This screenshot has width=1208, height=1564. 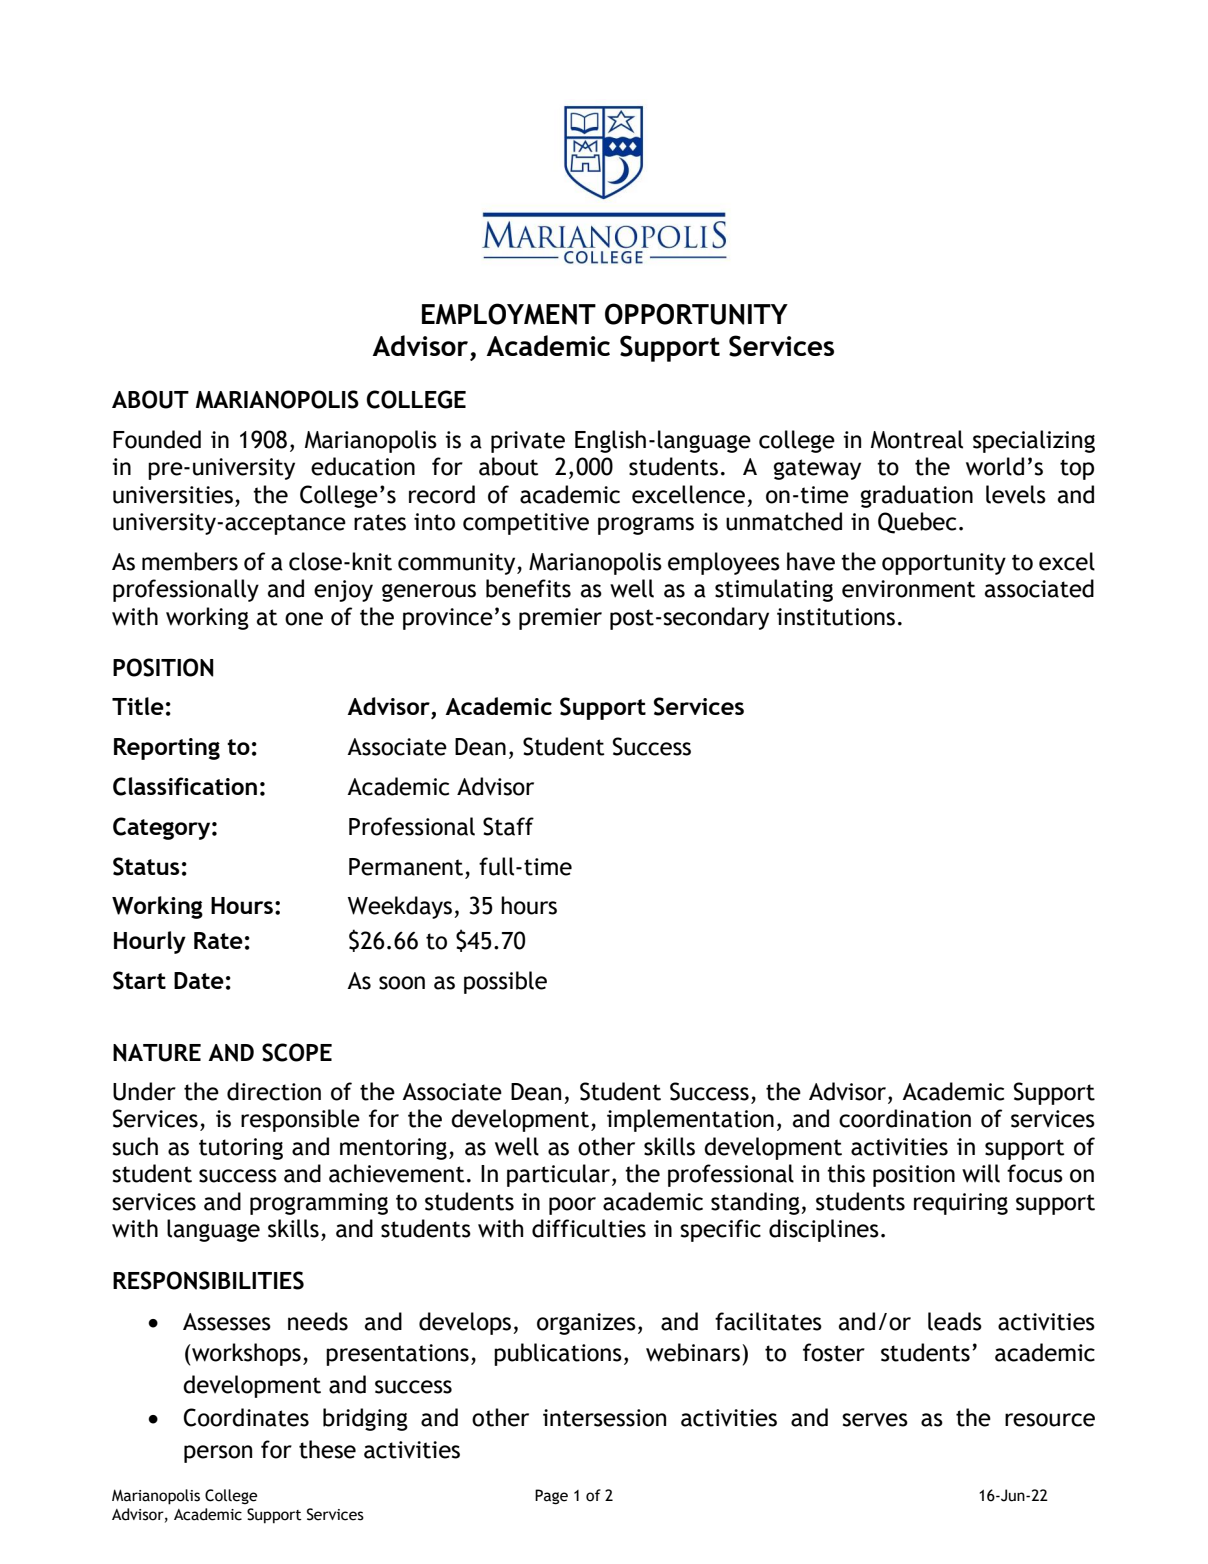 I want to click on premier, so click(x=560, y=619).
